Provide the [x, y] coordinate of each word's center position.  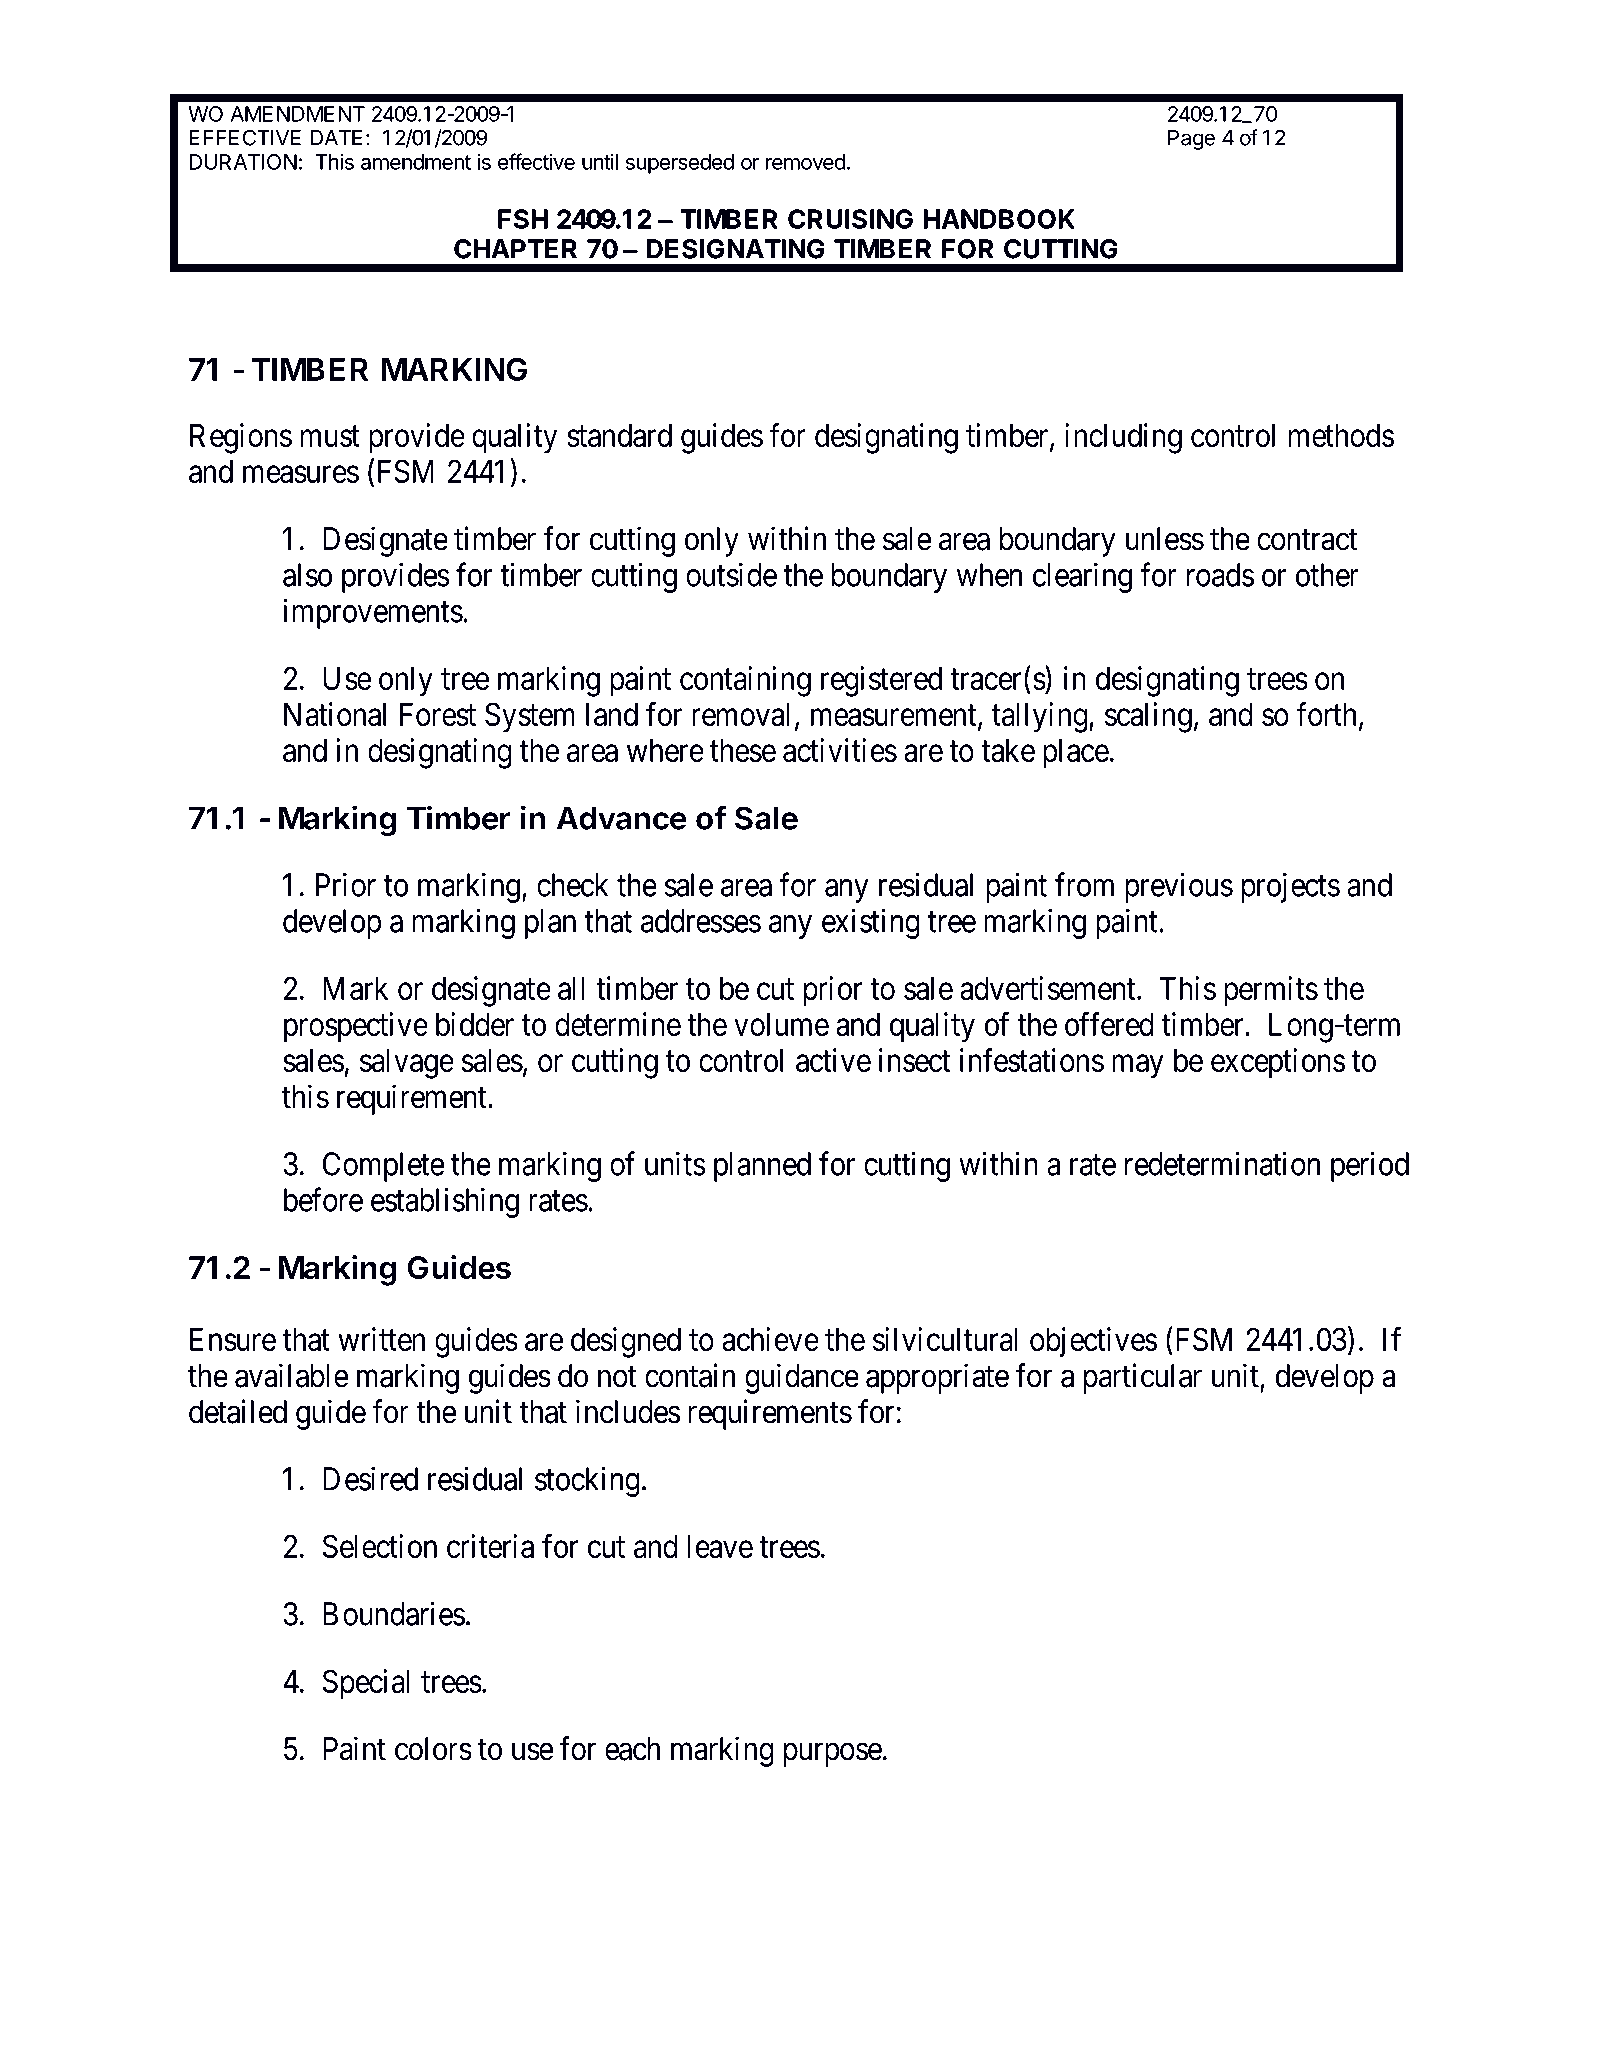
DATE [336, 138]
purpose [833, 1755]
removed [805, 162]
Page [1191, 140]
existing [871, 924]
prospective [356, 1027]
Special [366, 1684]
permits [1271, 991]
